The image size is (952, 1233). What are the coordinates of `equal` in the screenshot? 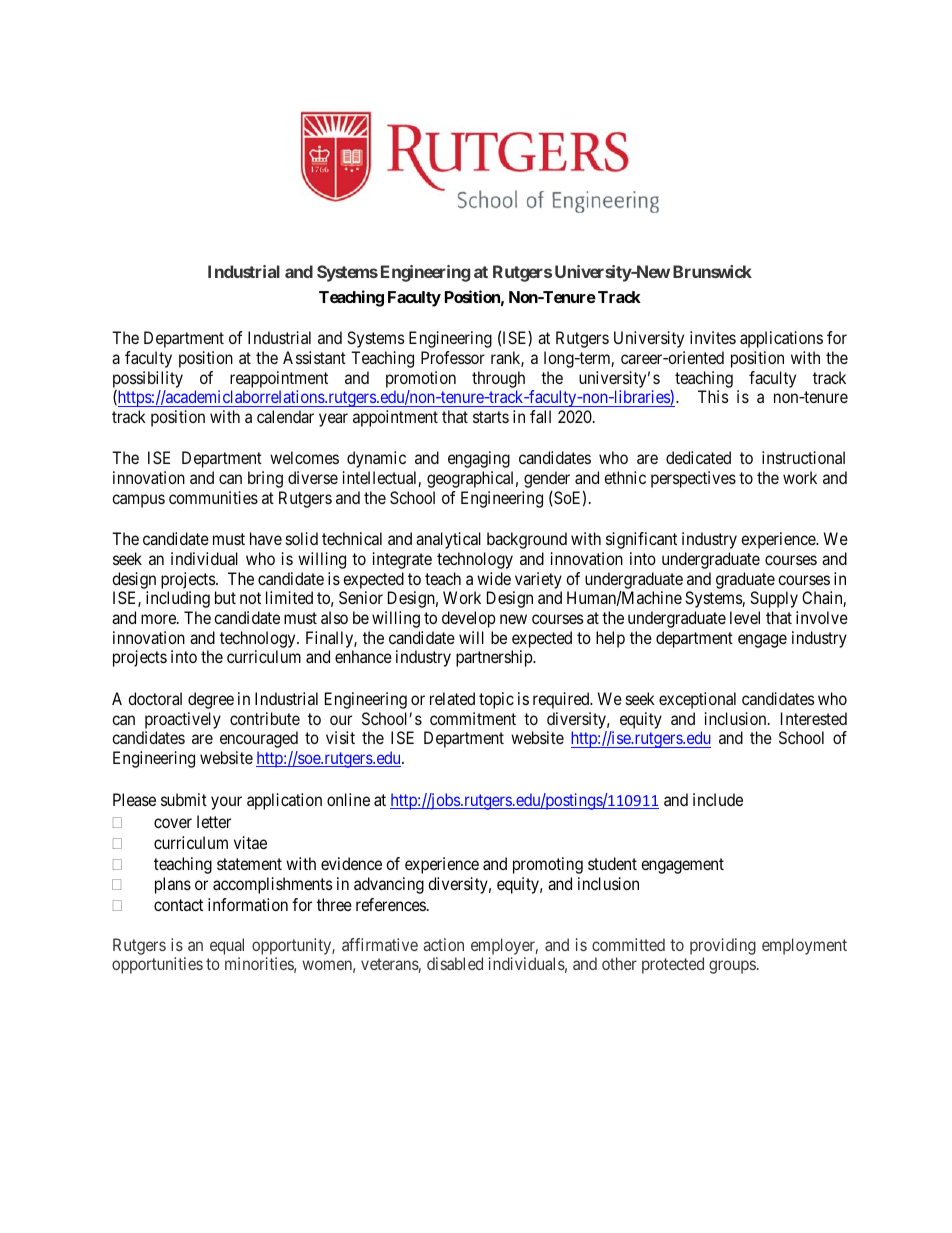 It's located at (227, 946).
